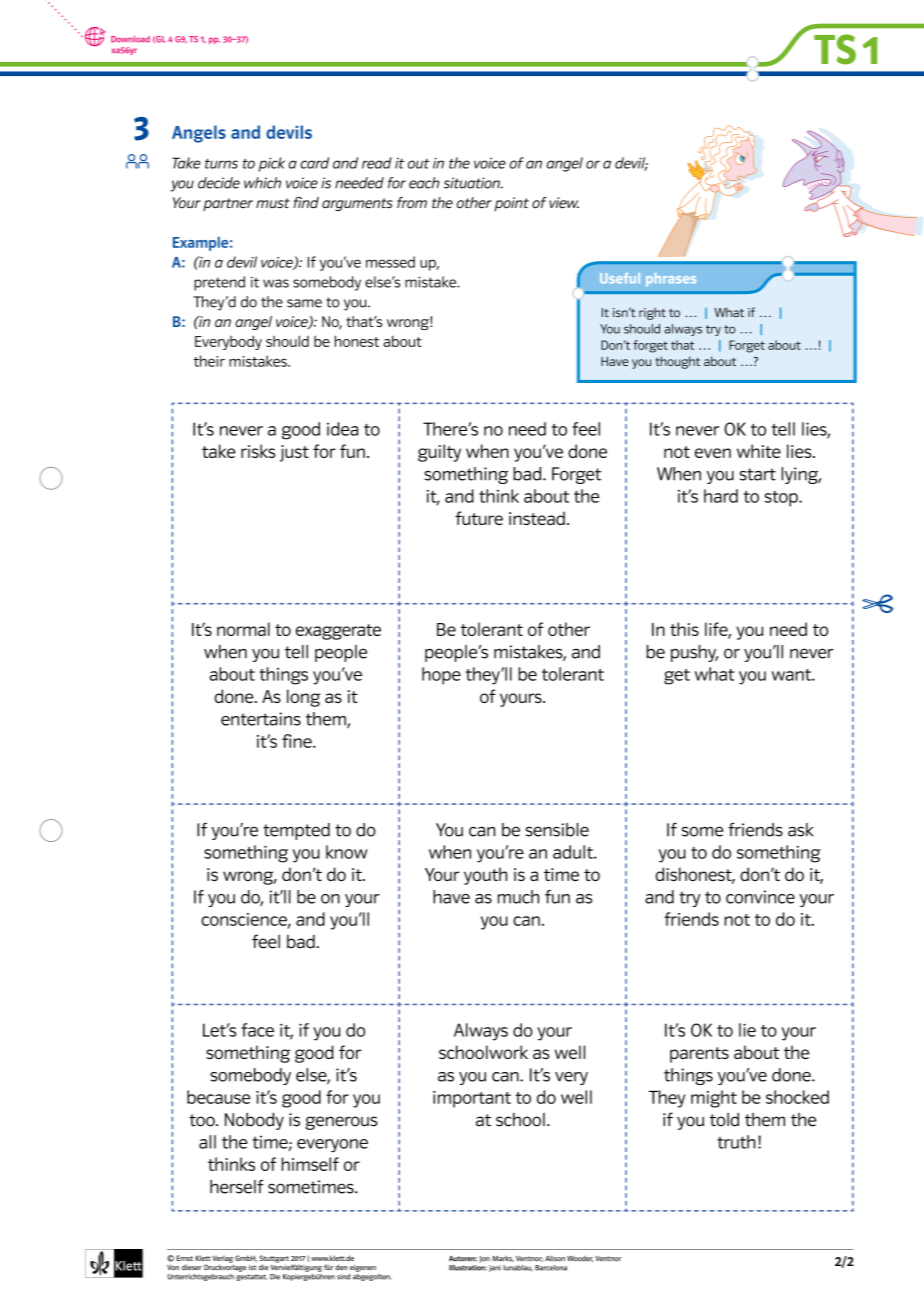  Describe the element at coordinates (485, 1259) in the page. I see `Jon` at that location.
